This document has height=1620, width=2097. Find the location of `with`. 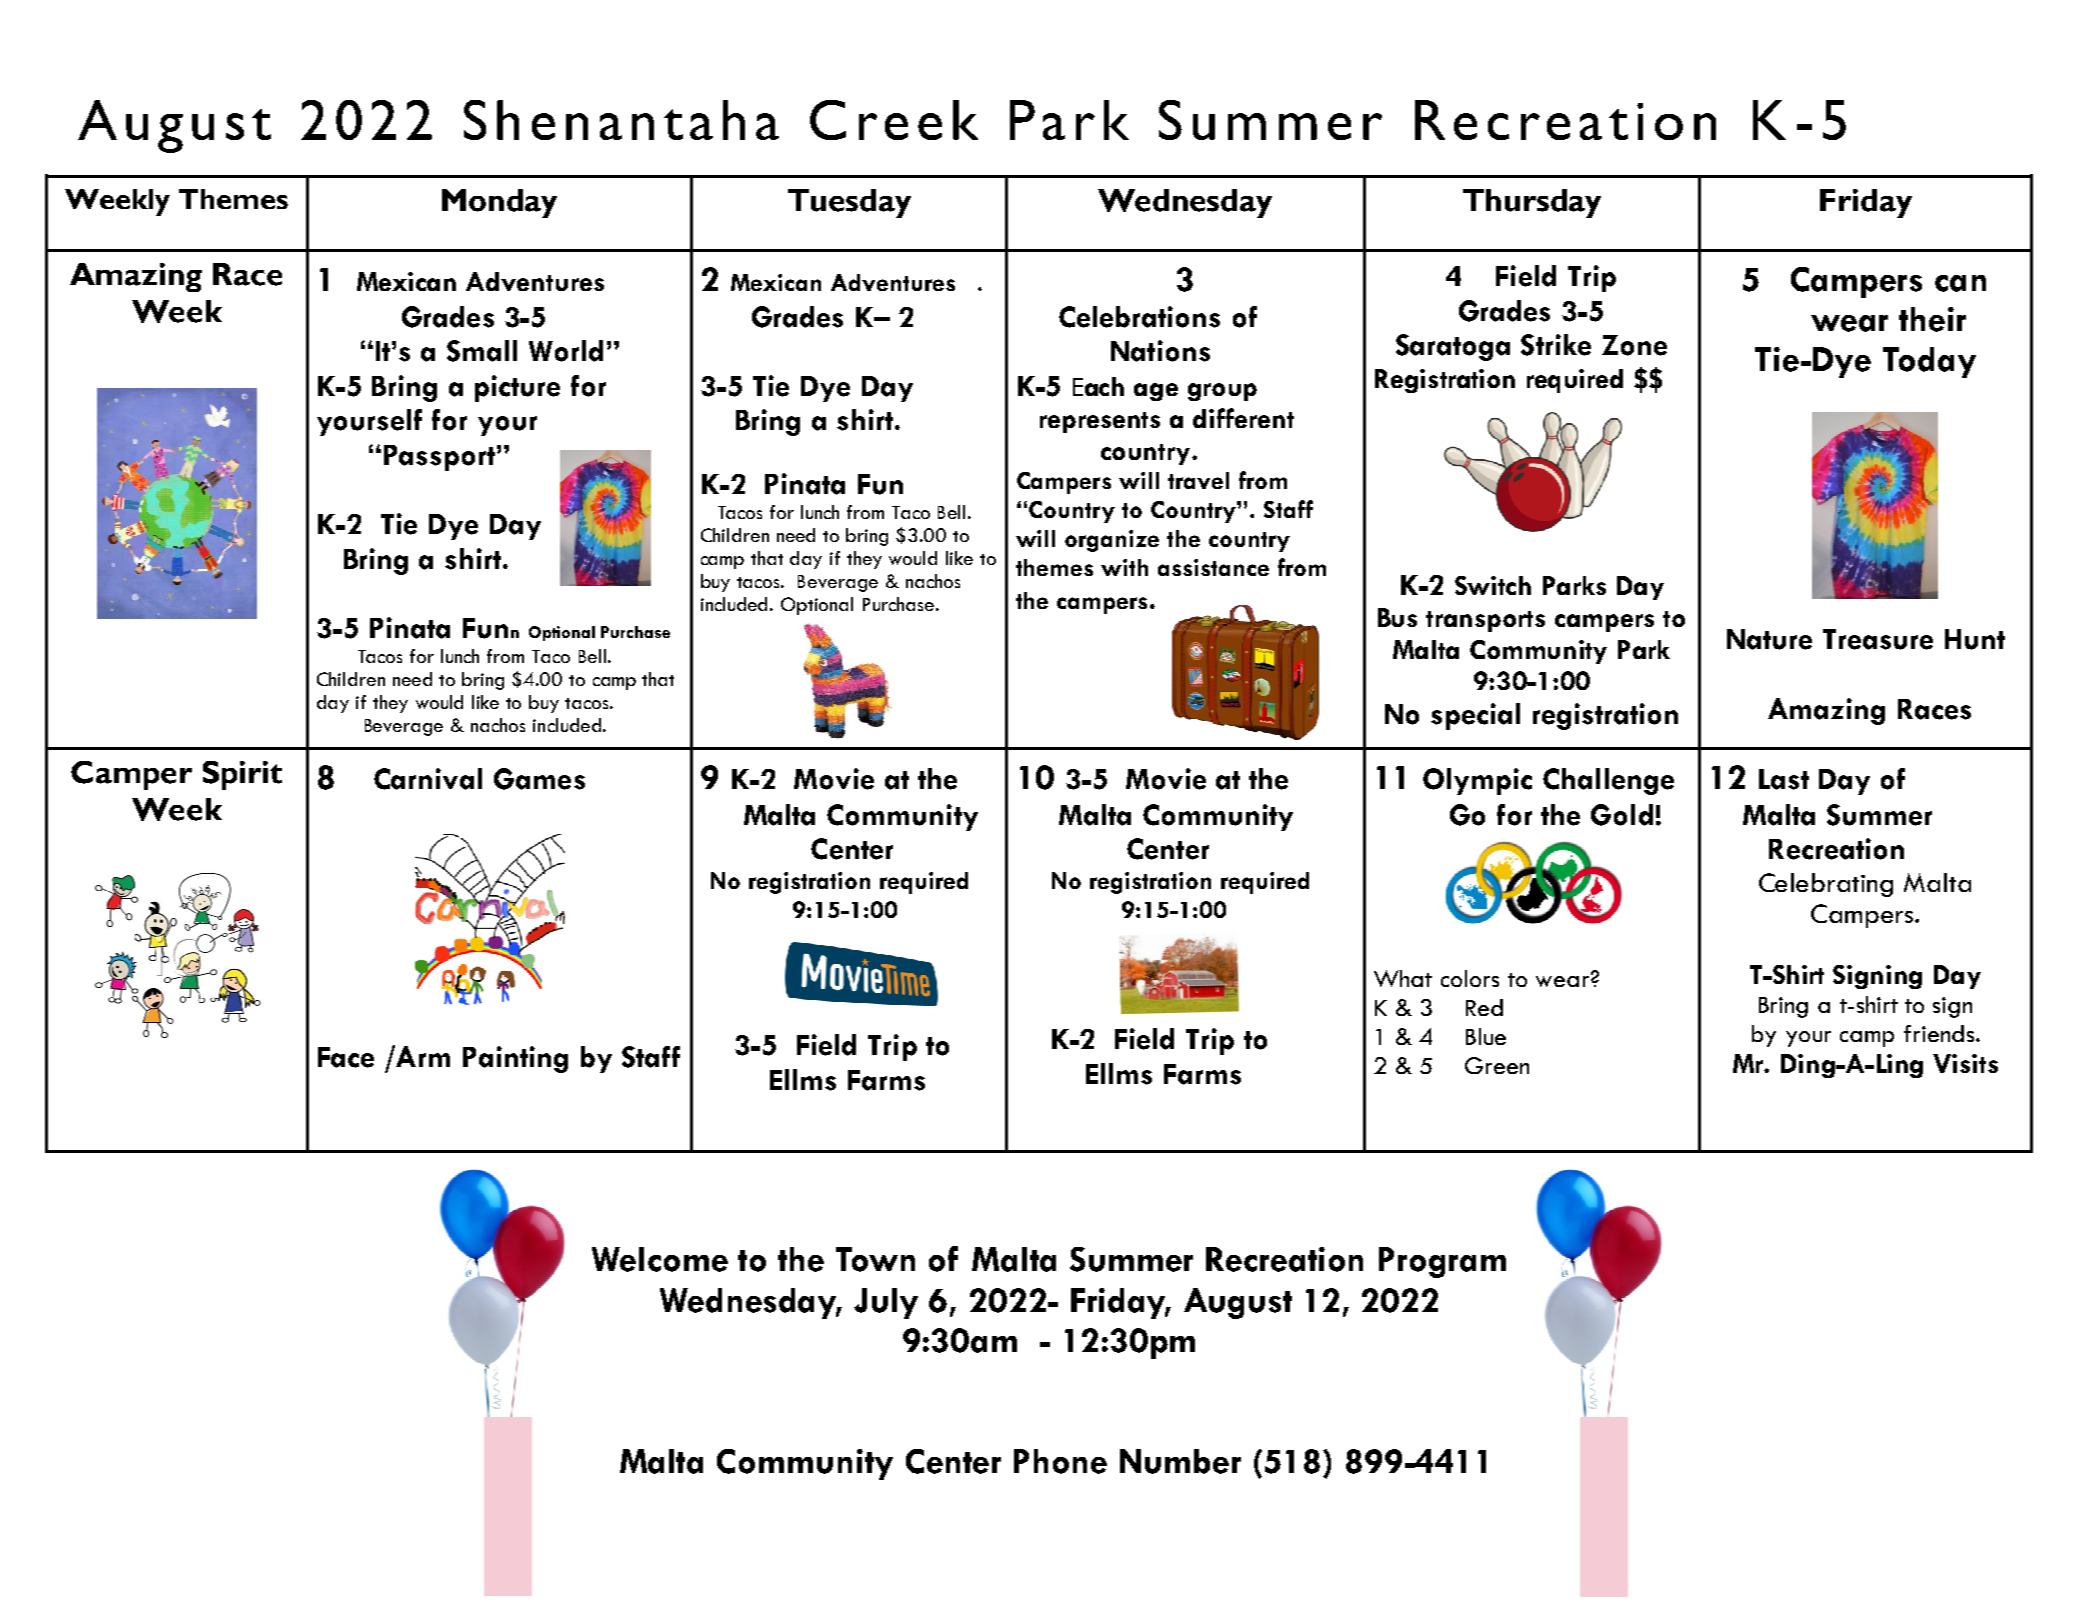

with is located at coordinates (1124, 567).
